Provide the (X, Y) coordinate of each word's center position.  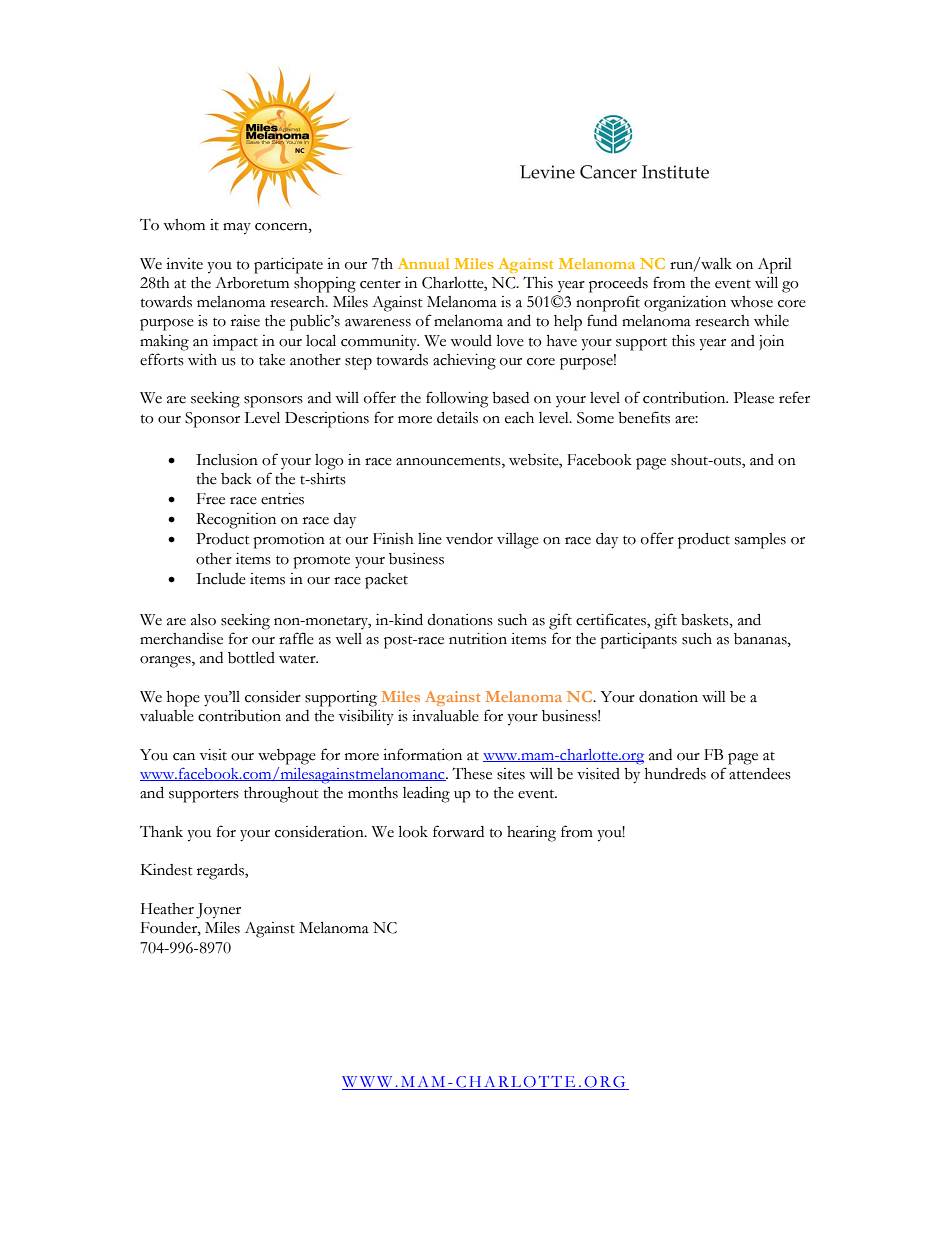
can (184, 757)
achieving (464, 362)
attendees (760, 774)
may (237, 229)
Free (211, 499)
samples (760, 541)
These (472, 773)
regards (221, 871)
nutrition (478, 639)
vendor (469, 539)
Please (754, 398)
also (203, 619)
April (775, 266)
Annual (424, 263)
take (272, 360)
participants (638, 641)
